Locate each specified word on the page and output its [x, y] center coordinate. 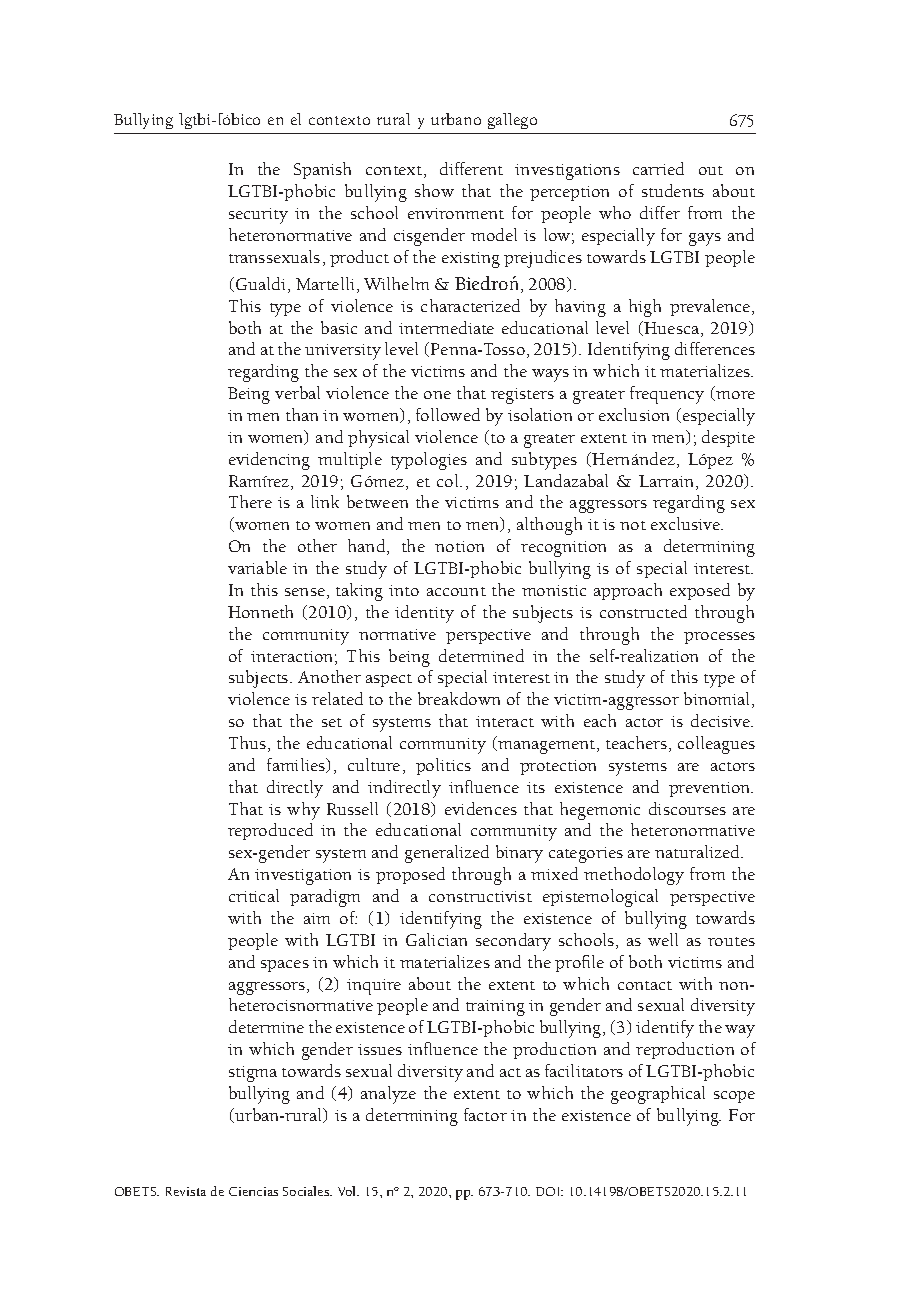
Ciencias [253, 1191]
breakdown [459, 698]
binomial [718, 700]
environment [456, 213]
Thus [249, 744]
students [673, 190]
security [258, 216]
